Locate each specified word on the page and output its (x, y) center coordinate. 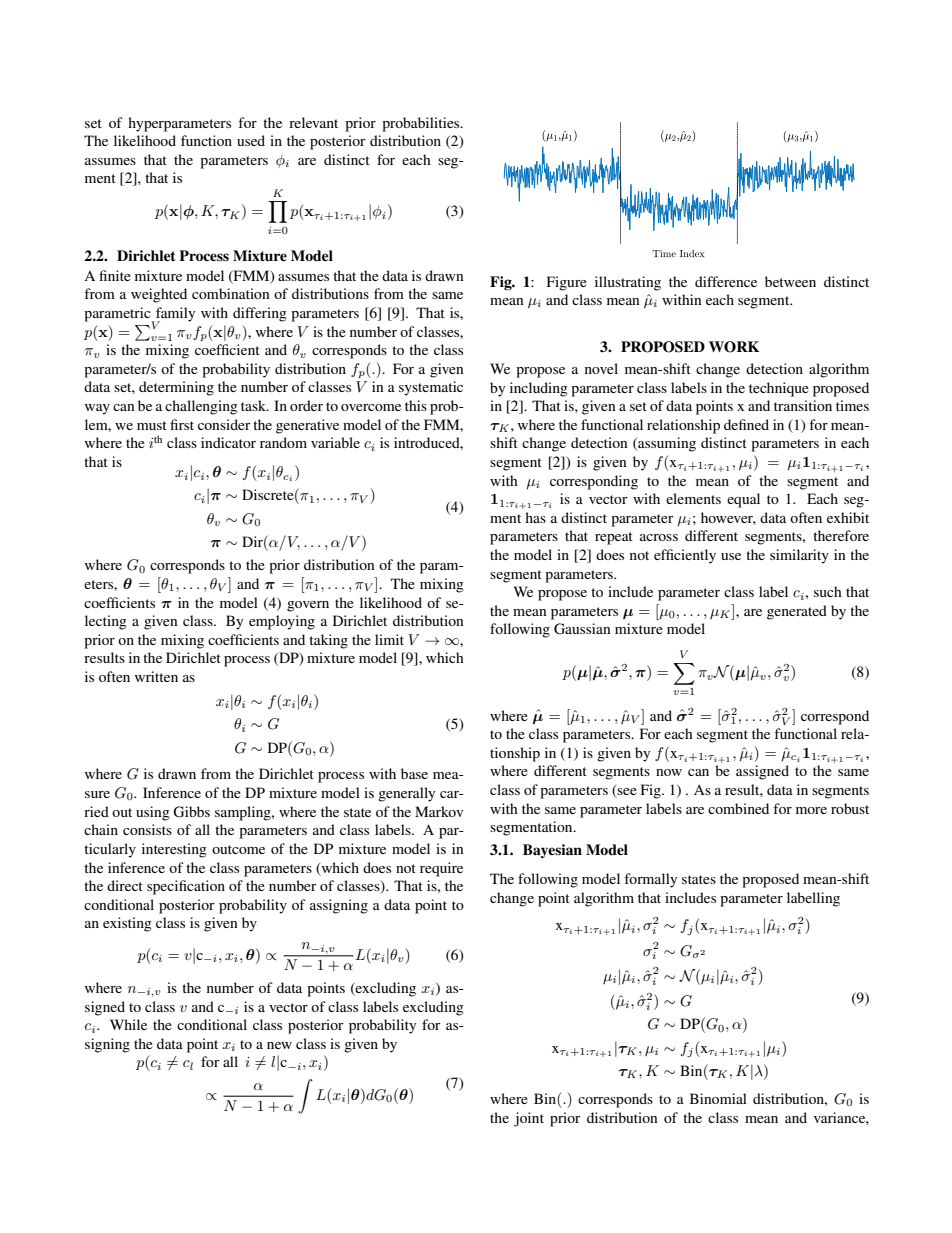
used (251, 140)
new (279, 1045)
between (790, 281)
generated (797, 612)
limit (389, 639)
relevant (313, 122)
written (156, 676)
